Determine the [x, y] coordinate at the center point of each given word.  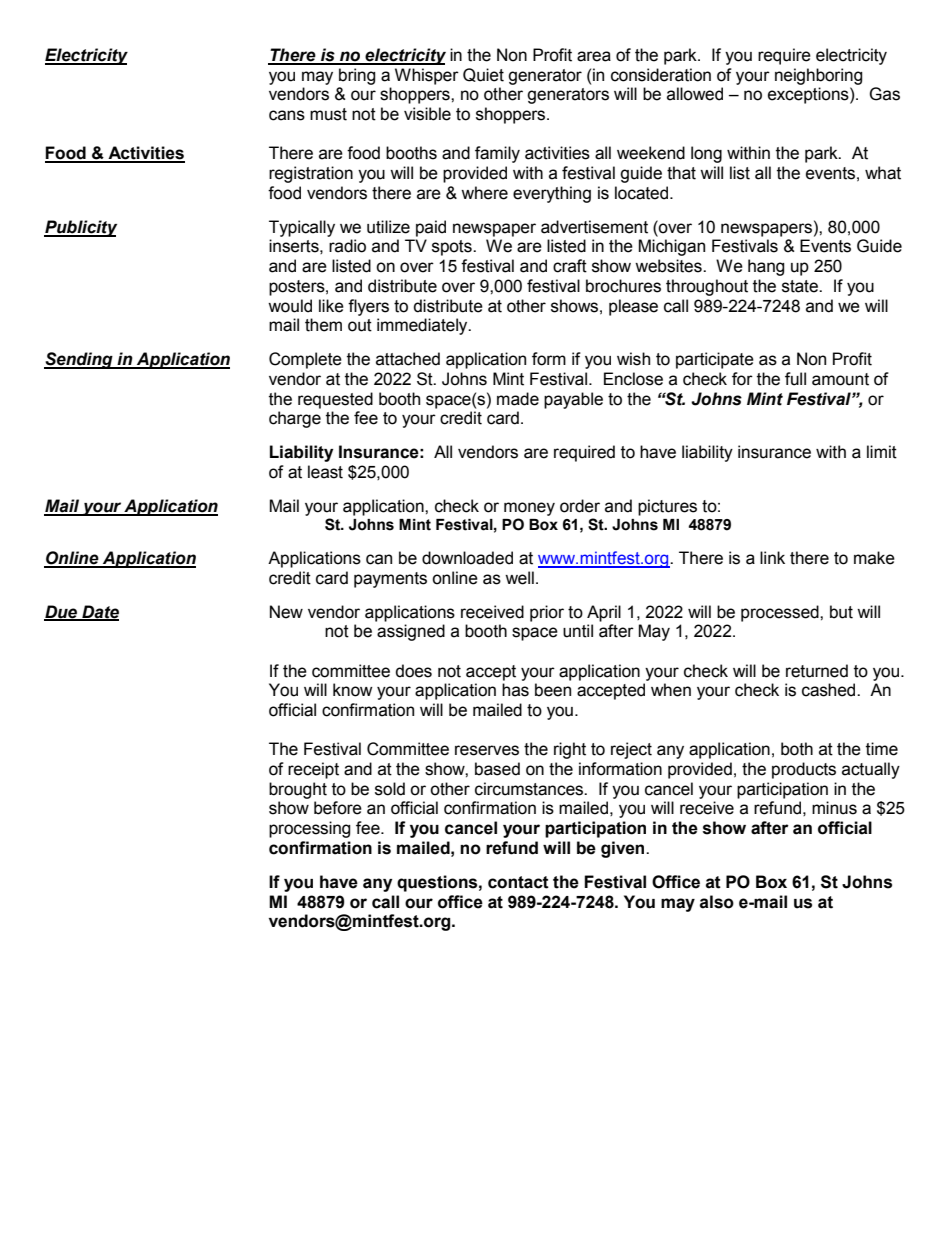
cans [287, 115]
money [529, 509]
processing [310, 829]
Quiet [483, 75]
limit [882, 452]
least [325, 472]
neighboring [819, 76]
